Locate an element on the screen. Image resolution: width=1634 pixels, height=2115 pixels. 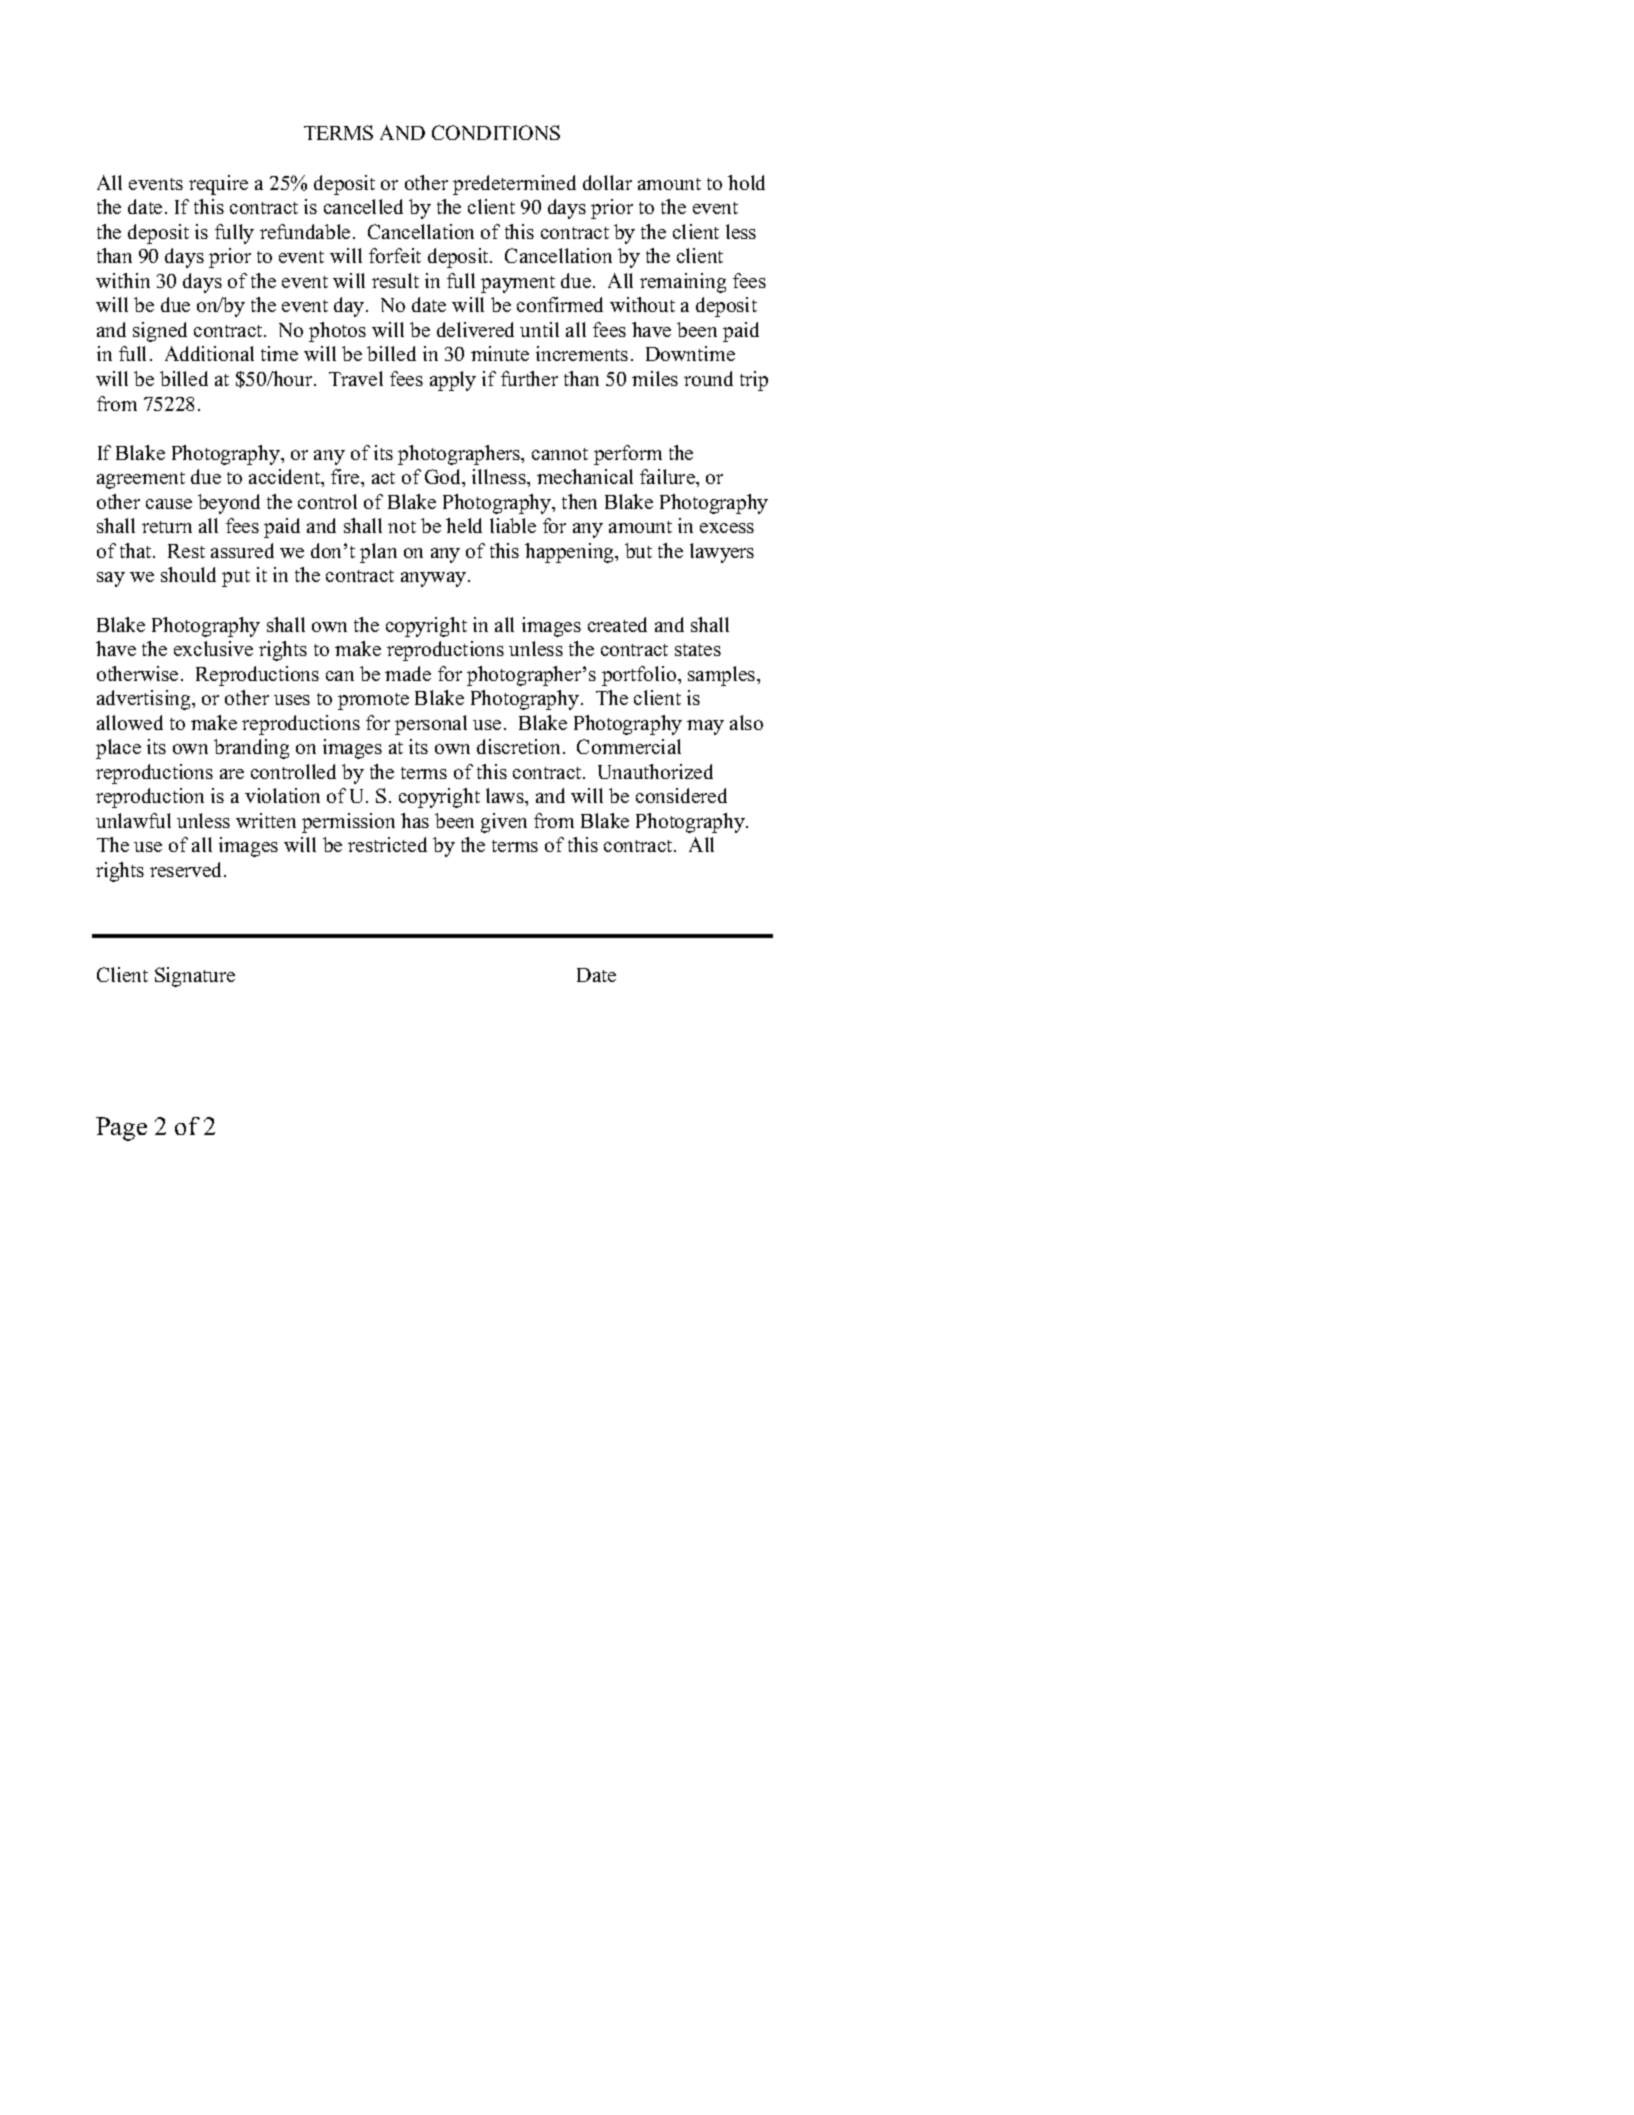
states is located at coordinates (698, 650).
